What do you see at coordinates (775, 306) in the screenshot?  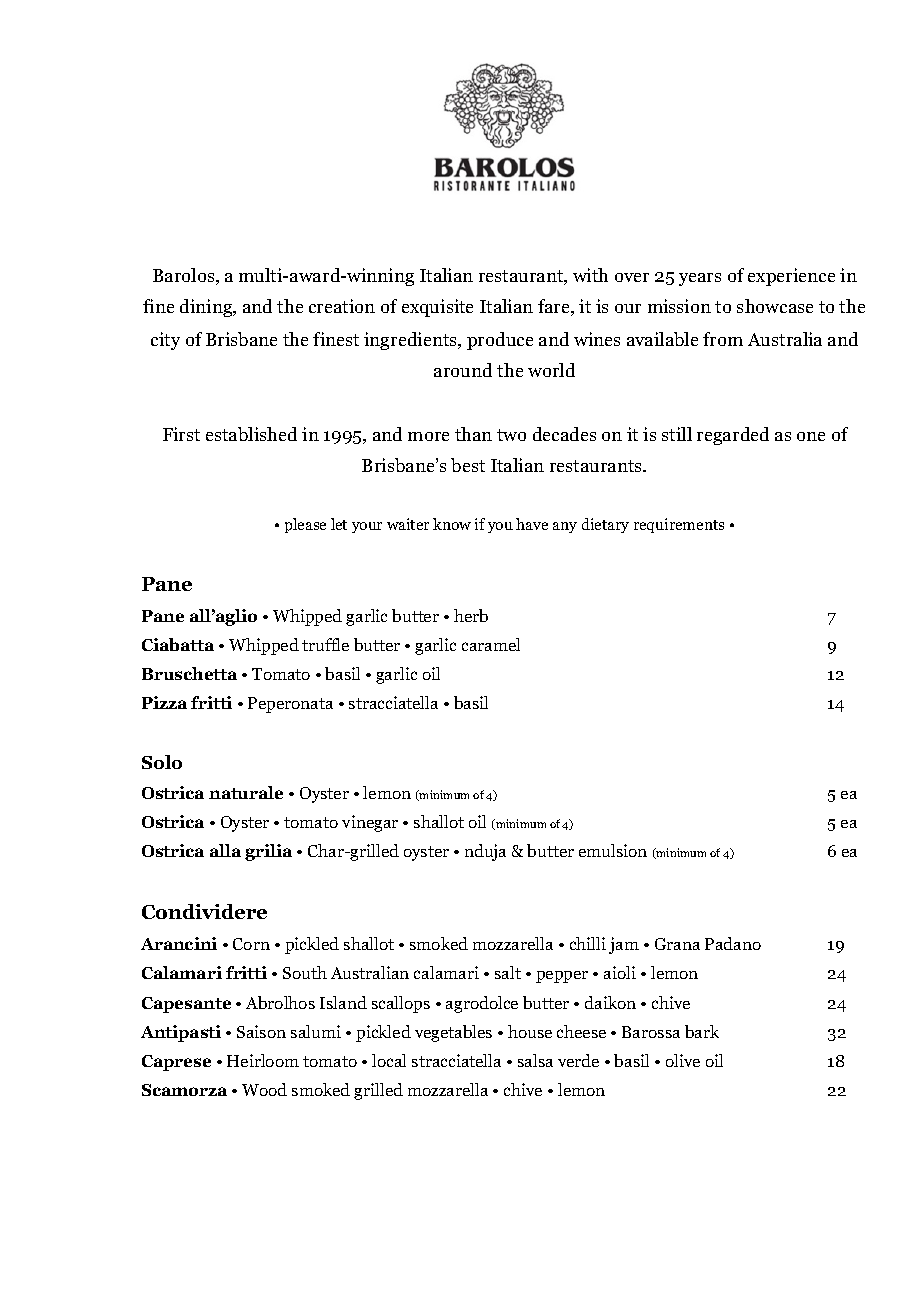 I see `showcase` at bounding box center [775, 306].
